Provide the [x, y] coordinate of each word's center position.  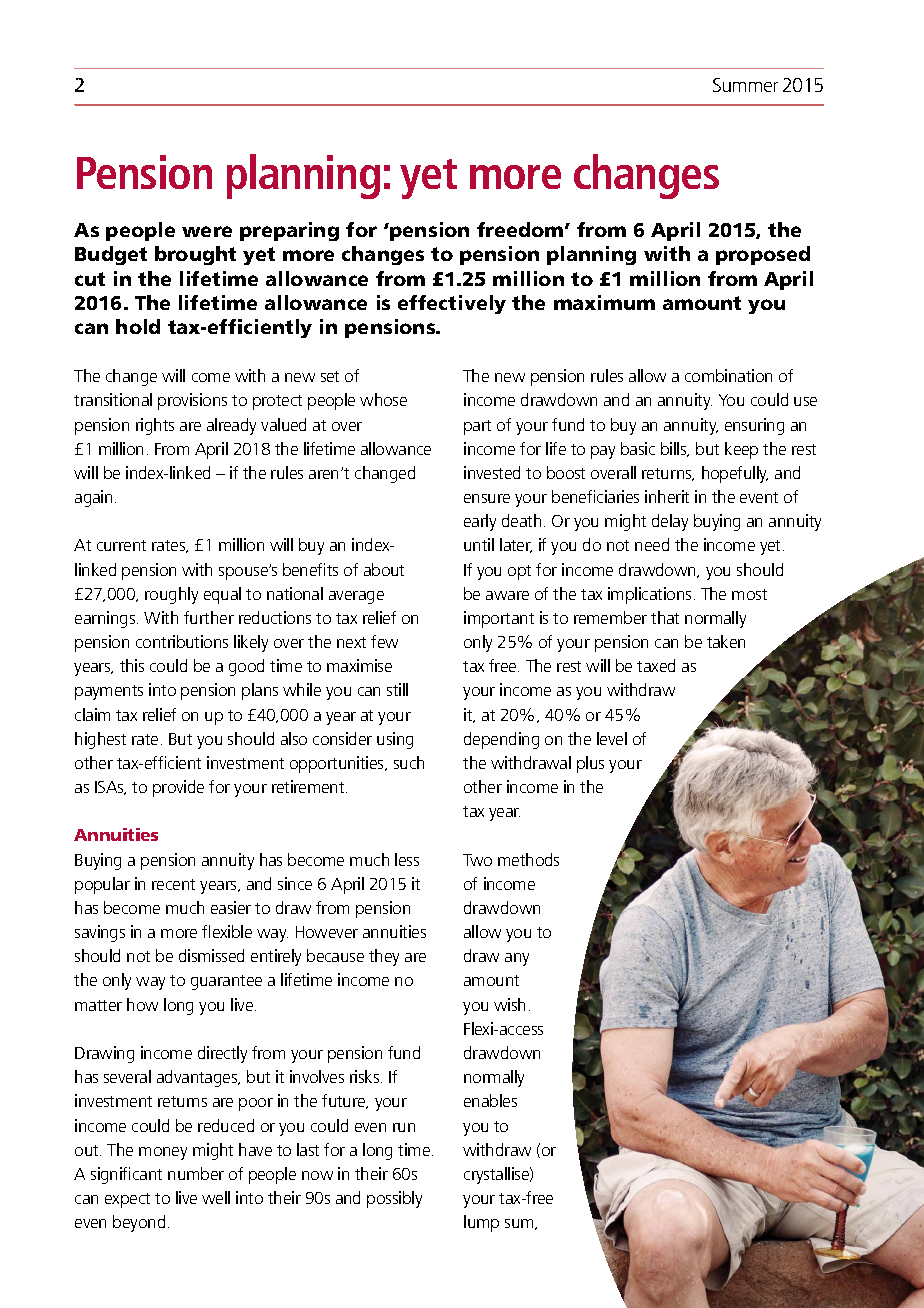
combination [728, 375]
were [207, 231]
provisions [192, 401]
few [384, 641]
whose [383, 399]
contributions [182, 641]
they [384, 957]
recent [173, 884]
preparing [289, 231]
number [196, 1173]
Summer [745, 85]
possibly [394, 1199]
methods [528, 859]
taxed [656, 665]
